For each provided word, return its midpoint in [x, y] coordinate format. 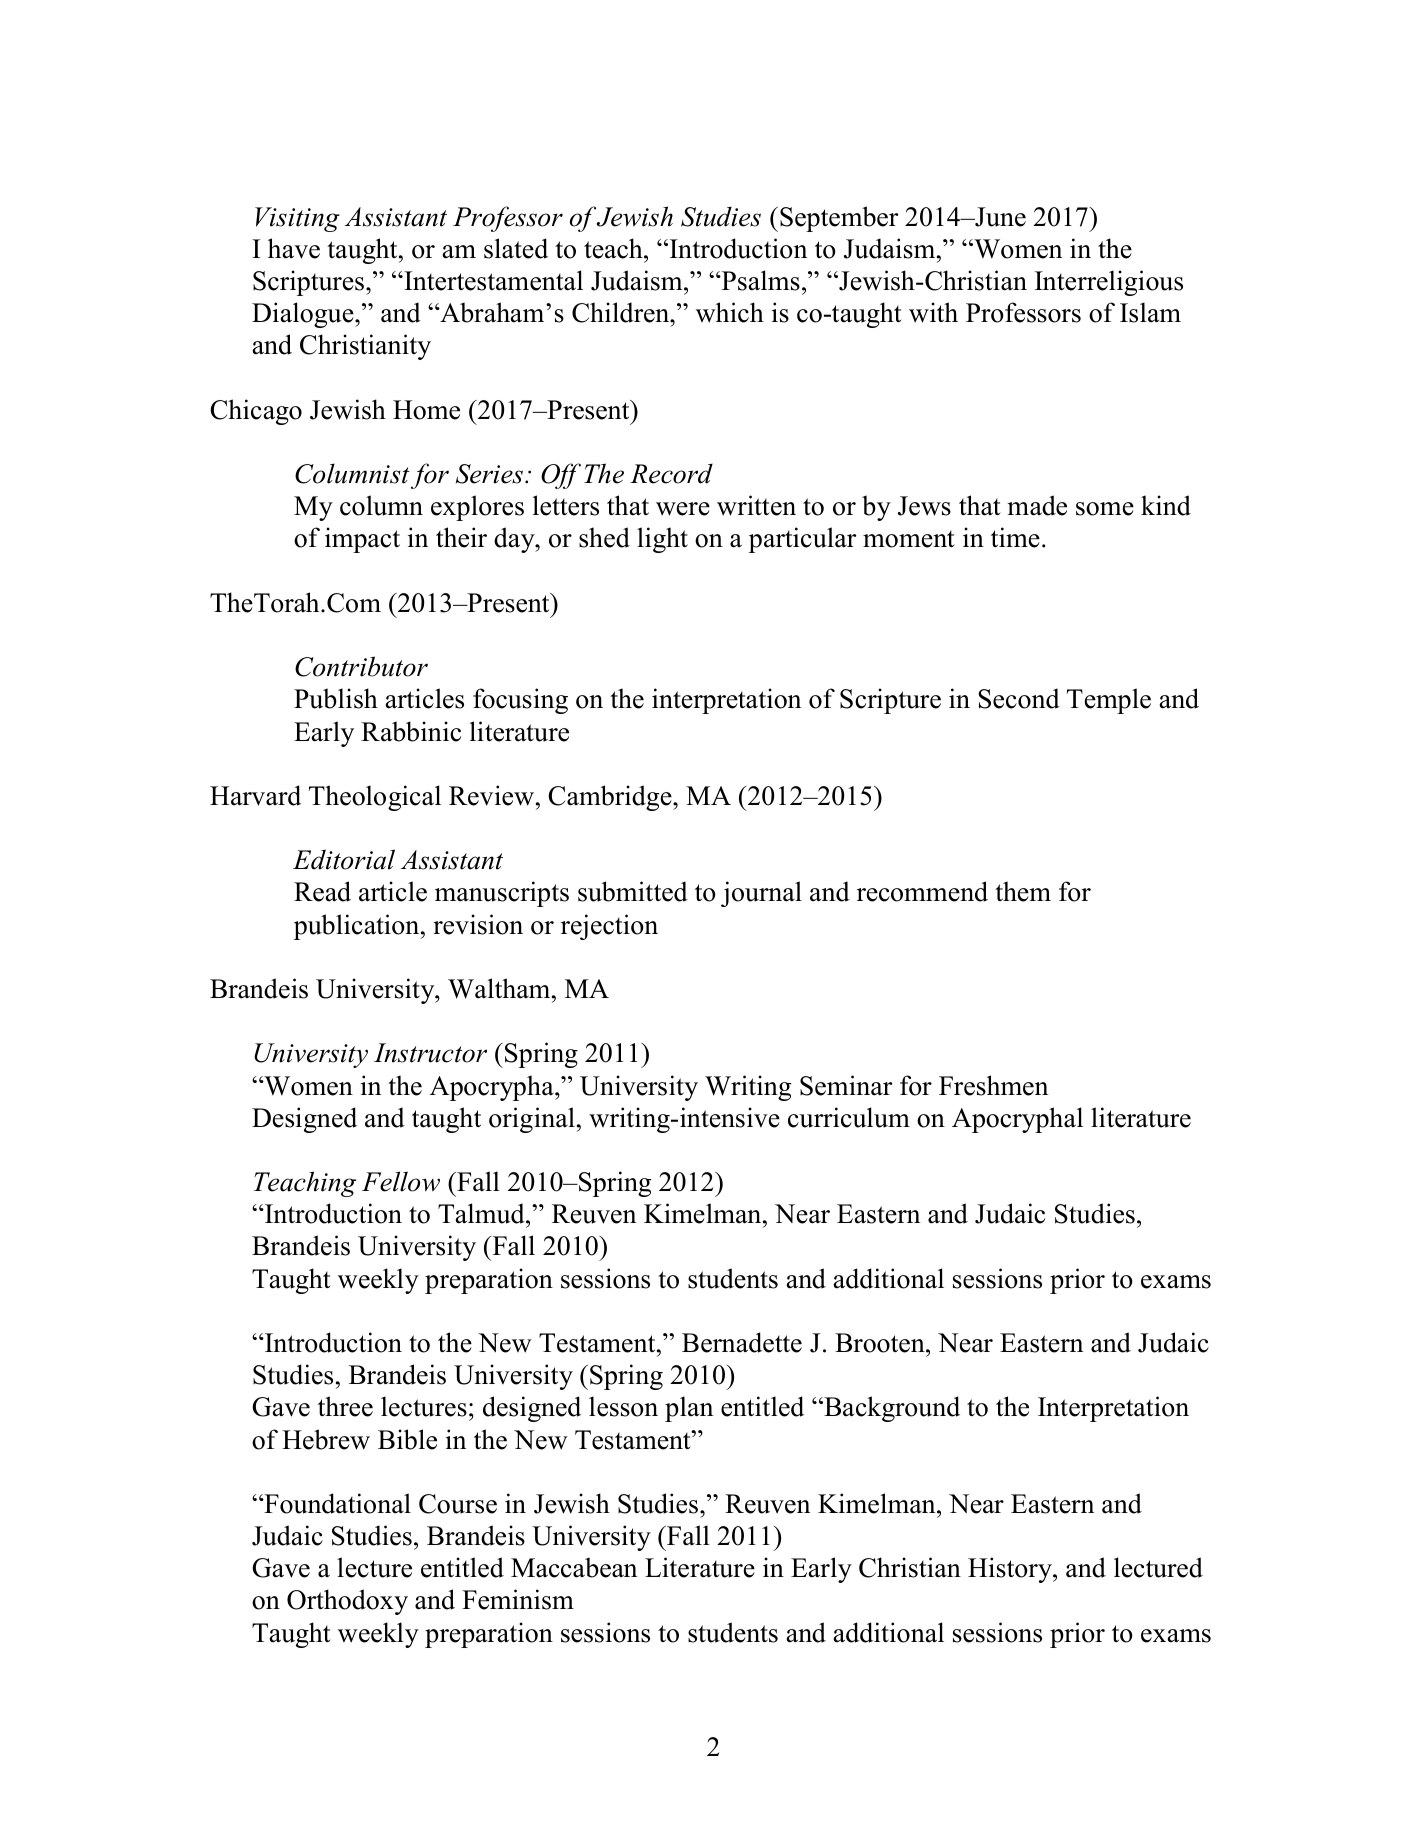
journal [761, 894]
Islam [1150, 312]
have [294, 248]
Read [322, 891]
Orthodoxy [347, 1602]
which [730, 312]
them [1023, 891]
